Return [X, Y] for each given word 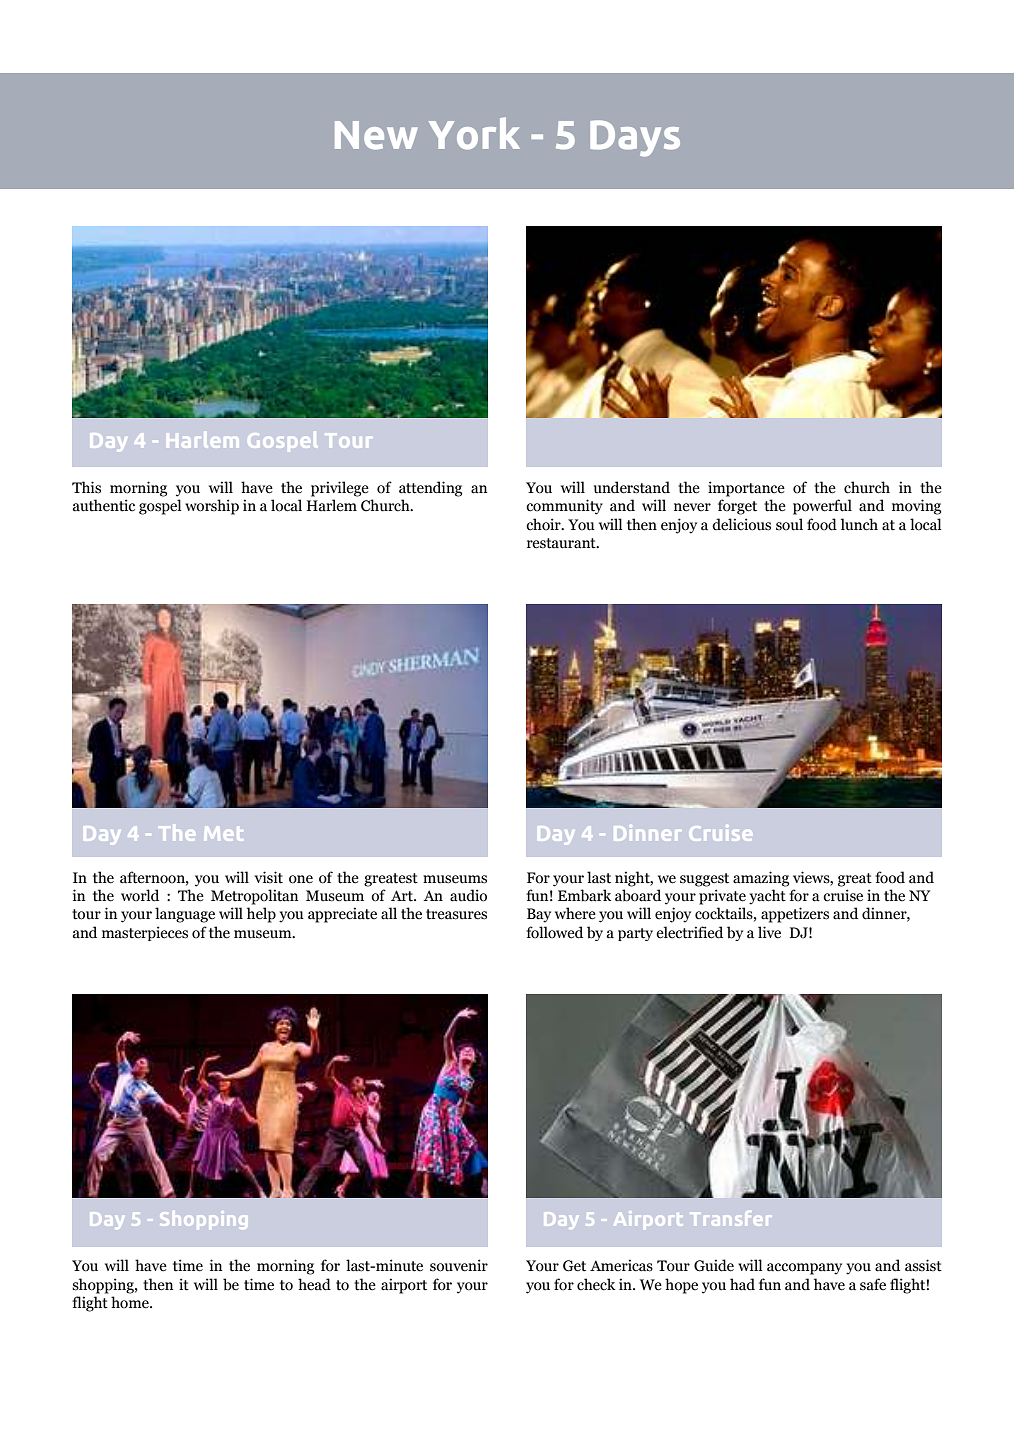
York [474, 133]
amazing [761, 879]
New [376, 135]
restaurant [562, 543]
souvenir [459, 1265]
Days [635, 138]
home [131, 1302]
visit [269, 877]
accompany [804, 1269]
